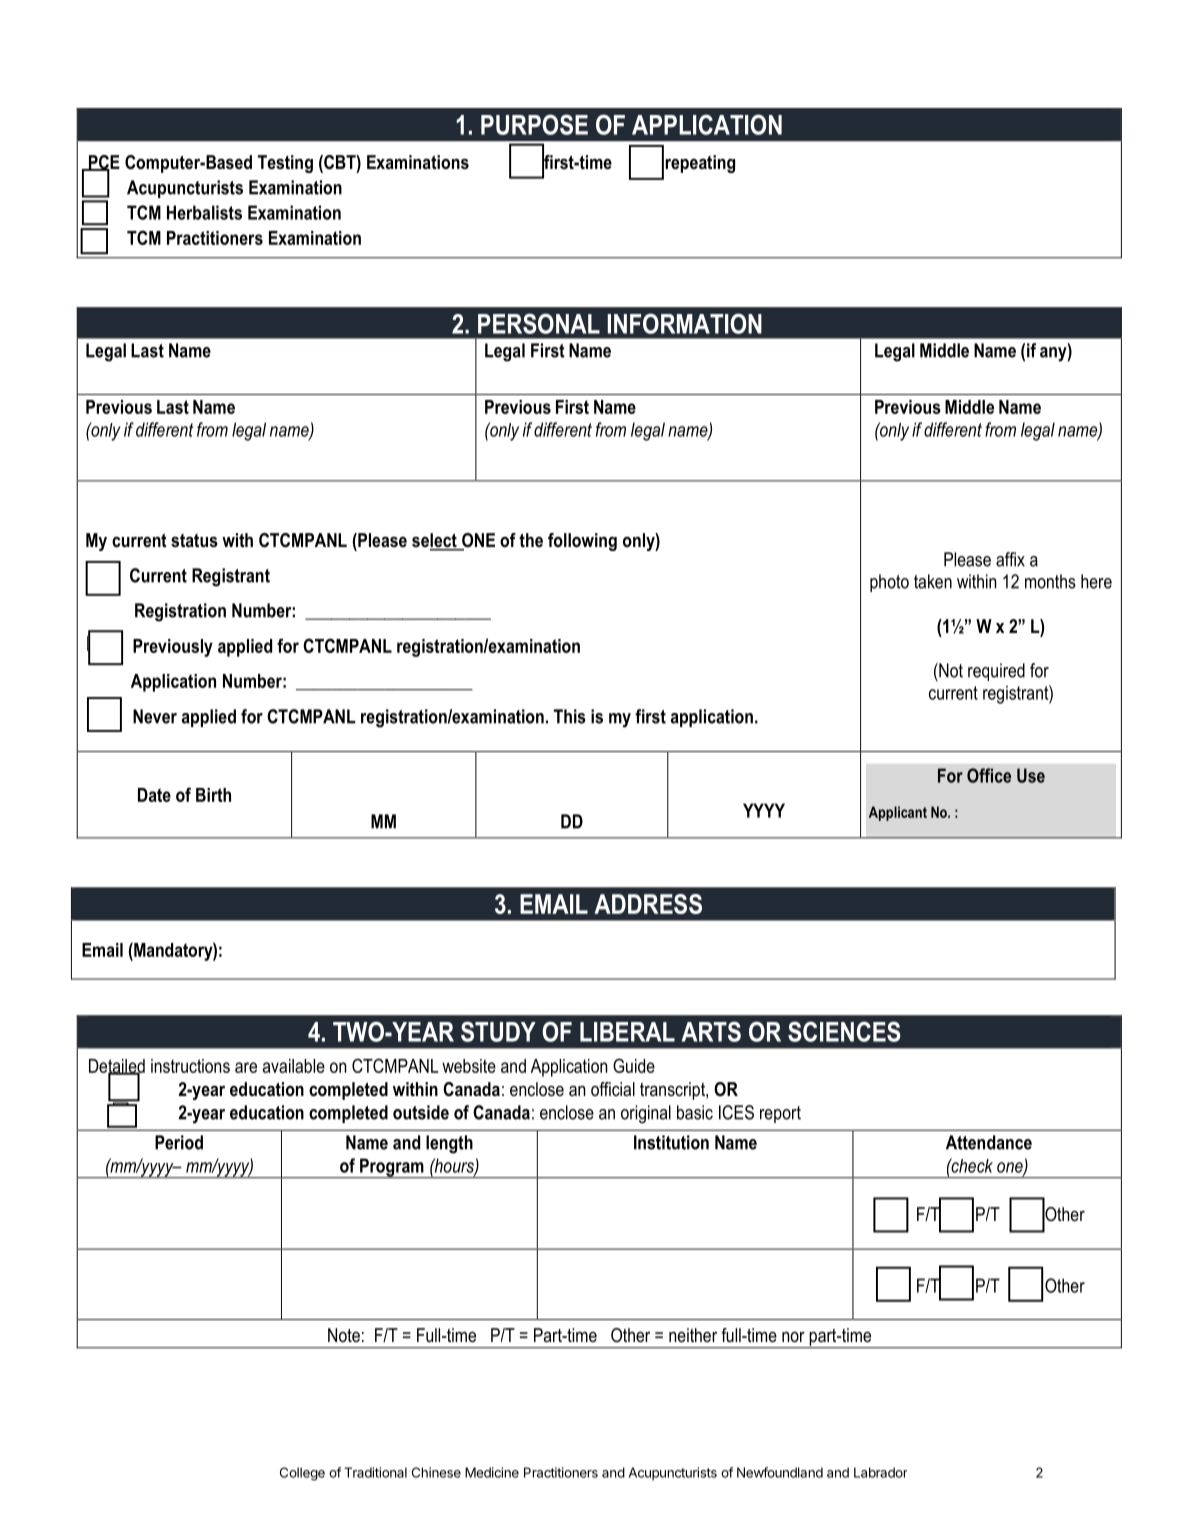 The width and height of the image is (1186, 1535). I want to click on PURPOSE, so click(534, 124).
